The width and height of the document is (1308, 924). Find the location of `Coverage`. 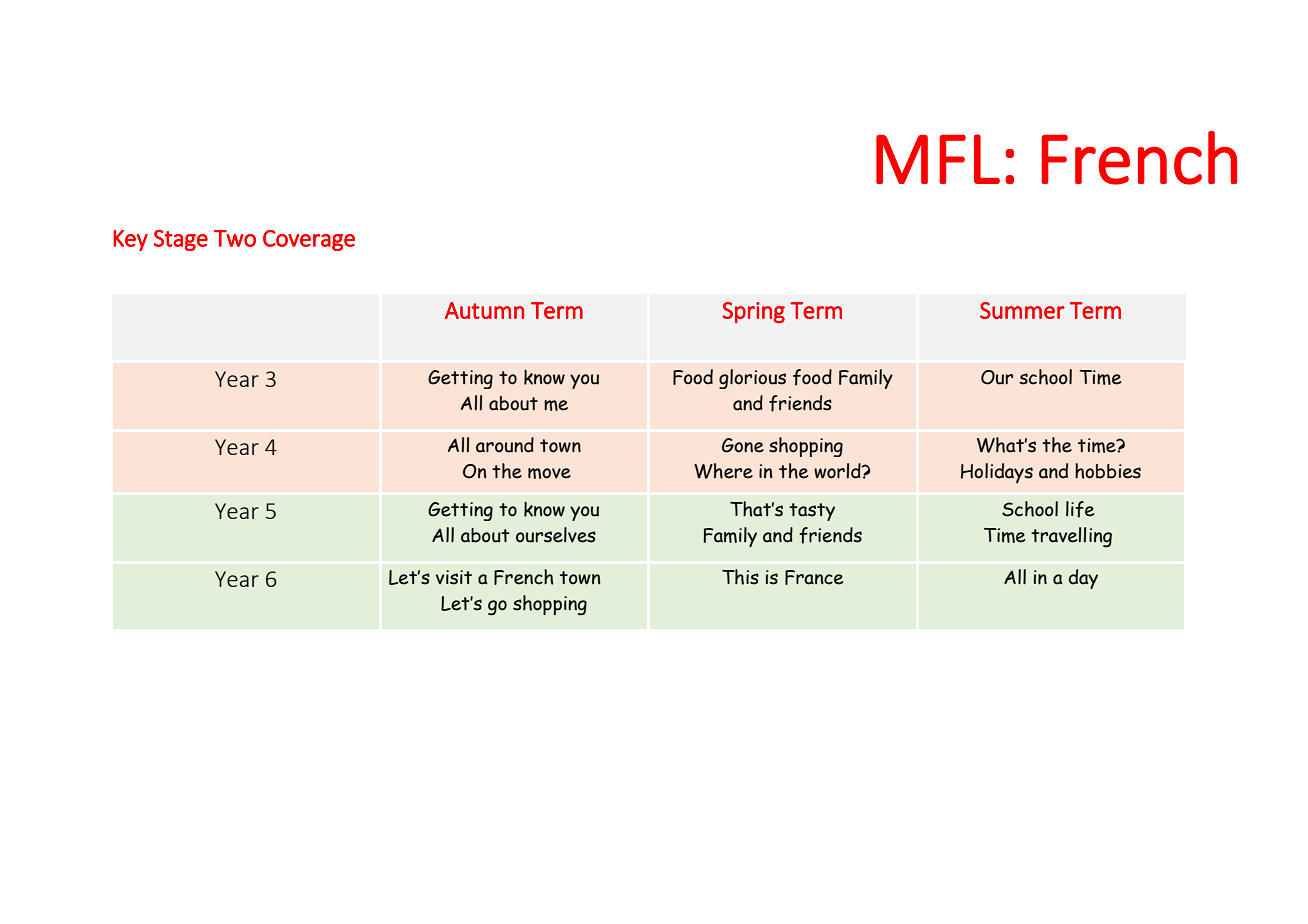

Coverage is located at coordinates (309, 240).
